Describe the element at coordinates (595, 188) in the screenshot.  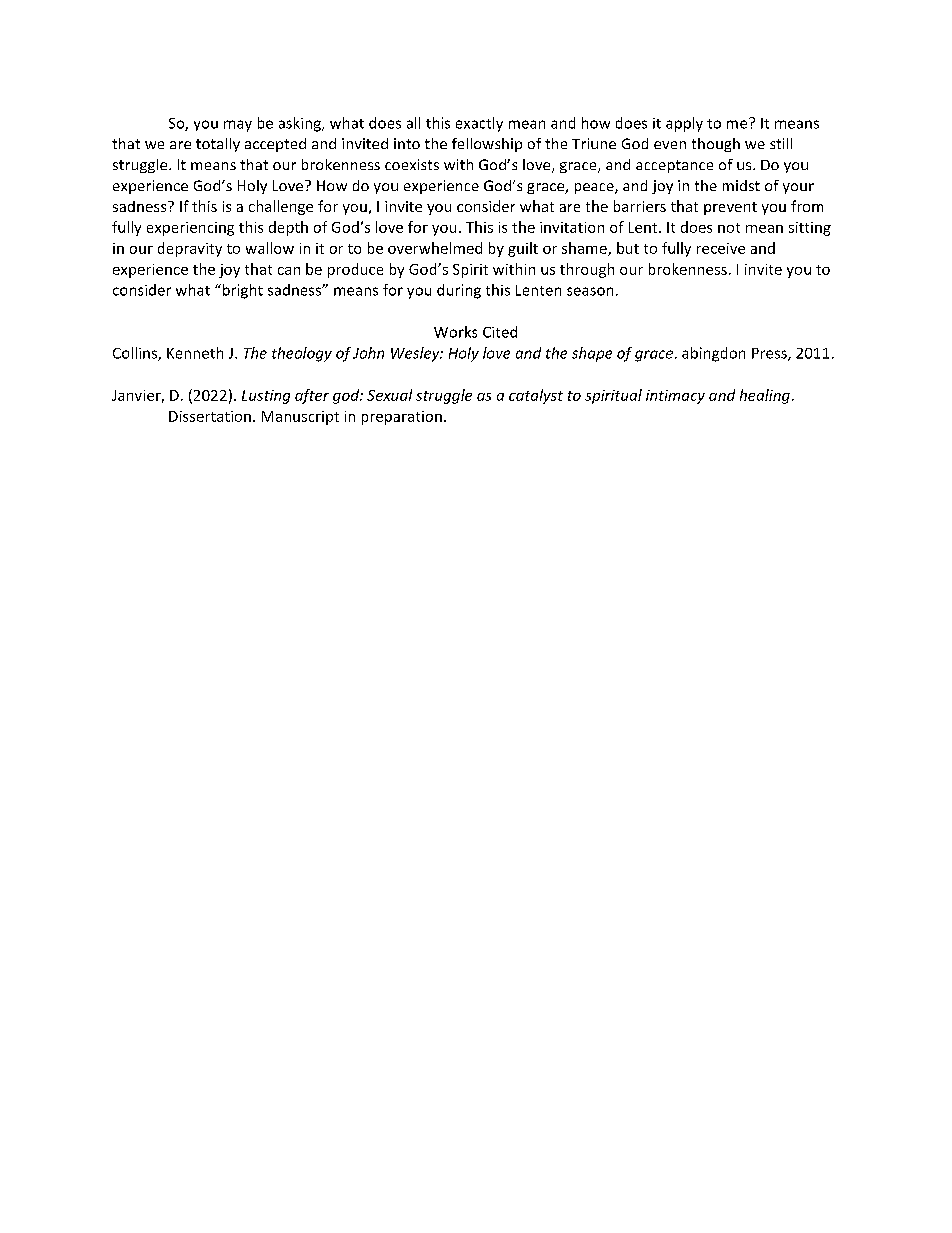
I see `peace` at that location.
